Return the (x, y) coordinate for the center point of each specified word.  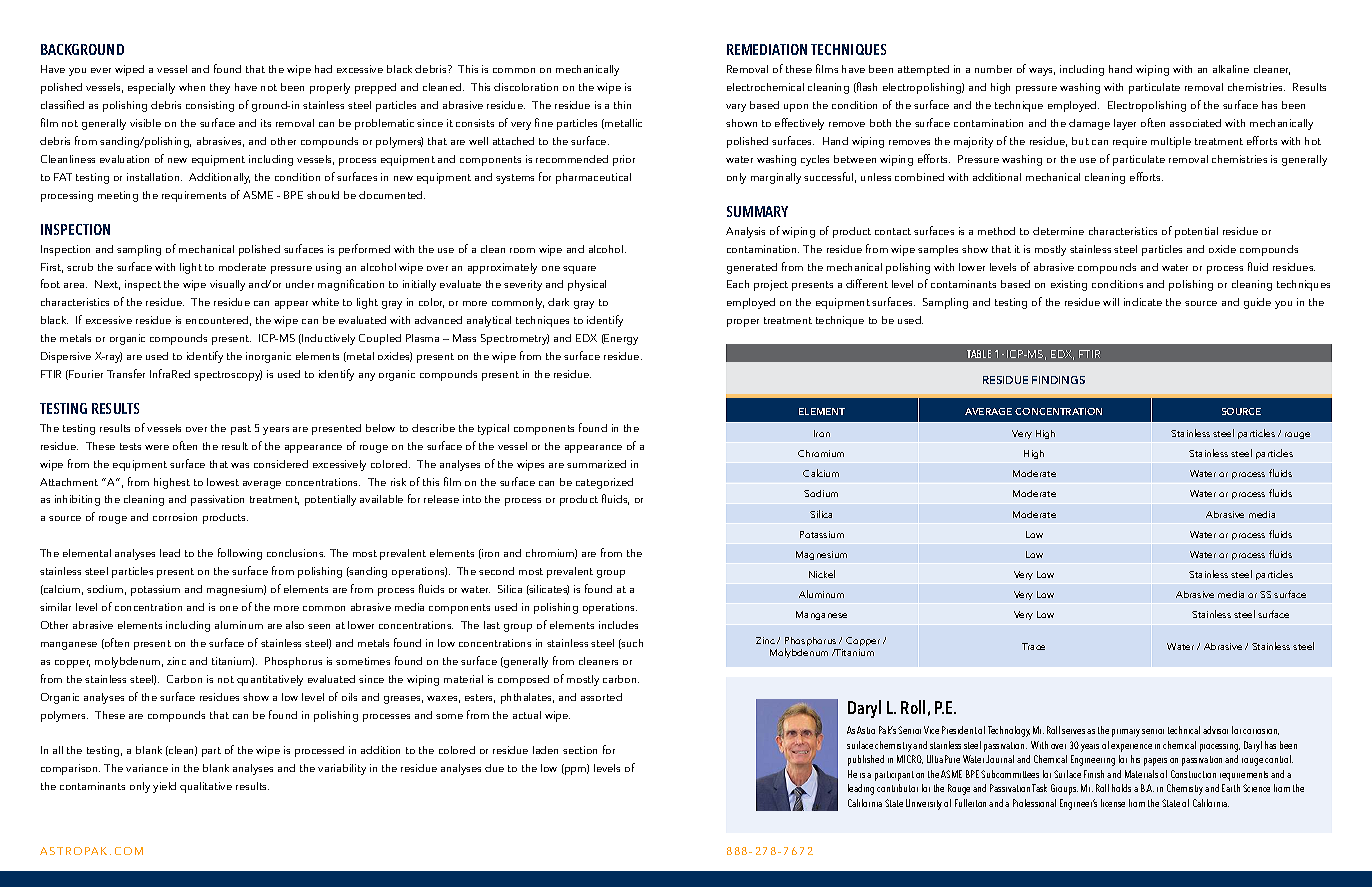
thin (622, 105)
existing (1069, 285)
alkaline (1231, 69)
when (192, 87)
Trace (1033, 646)
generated (752, 268)
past (241, 430)
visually (227, 285)
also (295, 625)
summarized (596, 464)
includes (618, 625)
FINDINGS (1058, 380)
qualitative (206, 787)
